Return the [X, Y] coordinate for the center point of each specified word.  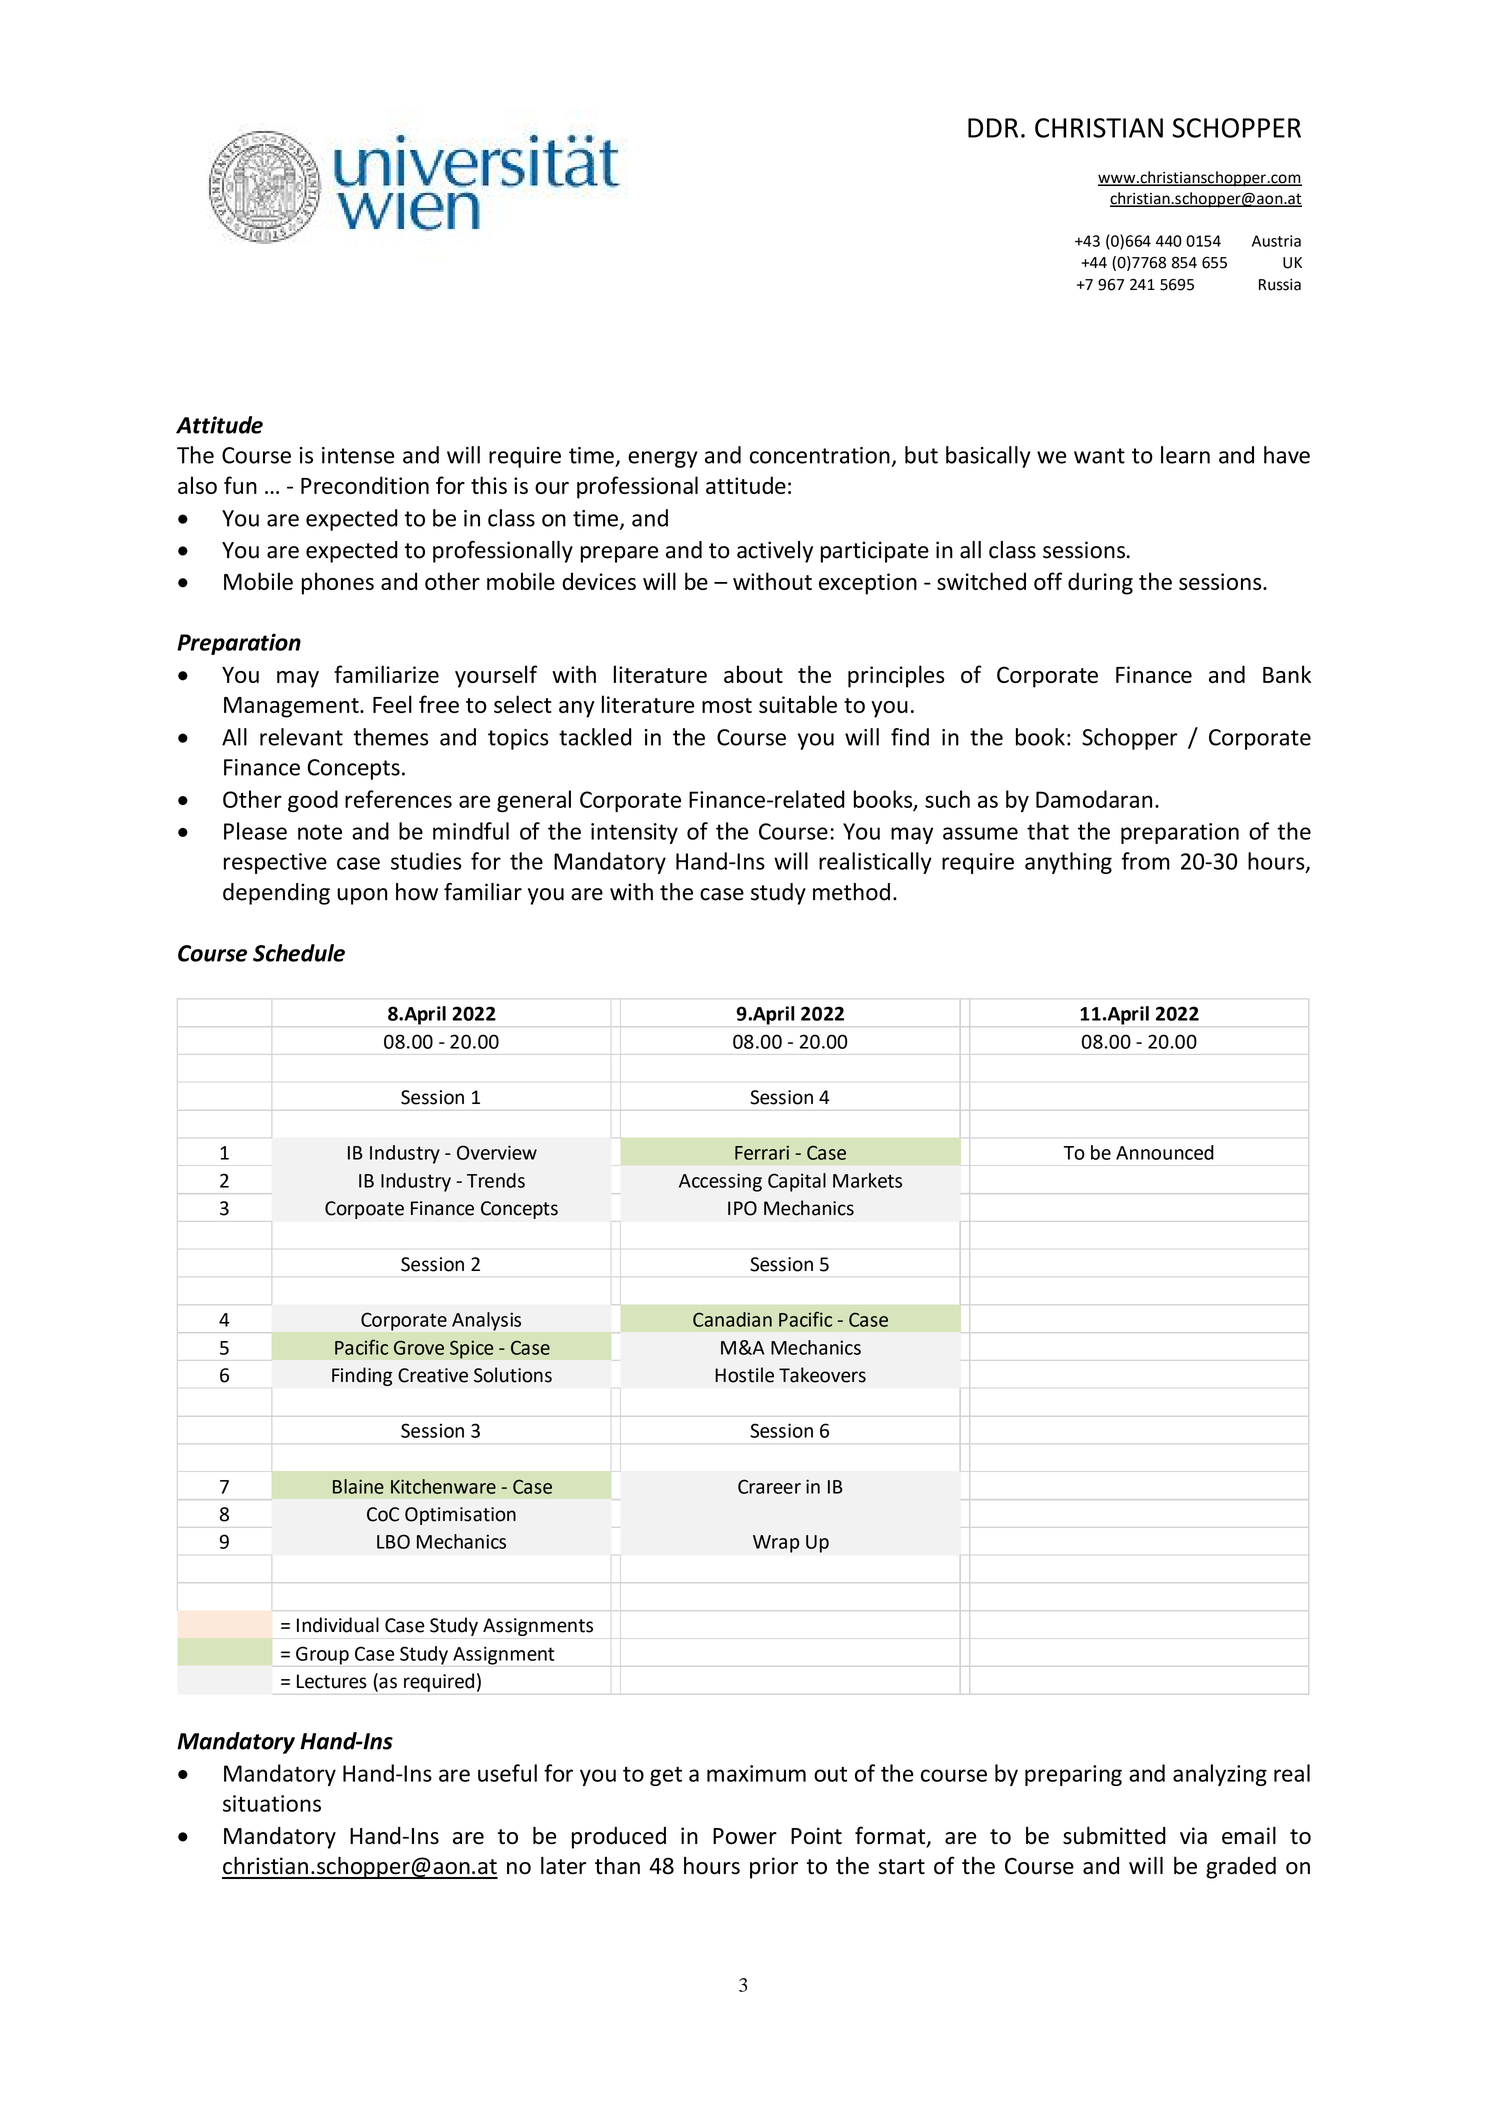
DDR [993, 128]
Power [745, 1836]
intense [358, 455]
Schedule [299, 953]
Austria [1276, 241]
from [1146, 861]
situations [272, 1803]
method [851, 892]
